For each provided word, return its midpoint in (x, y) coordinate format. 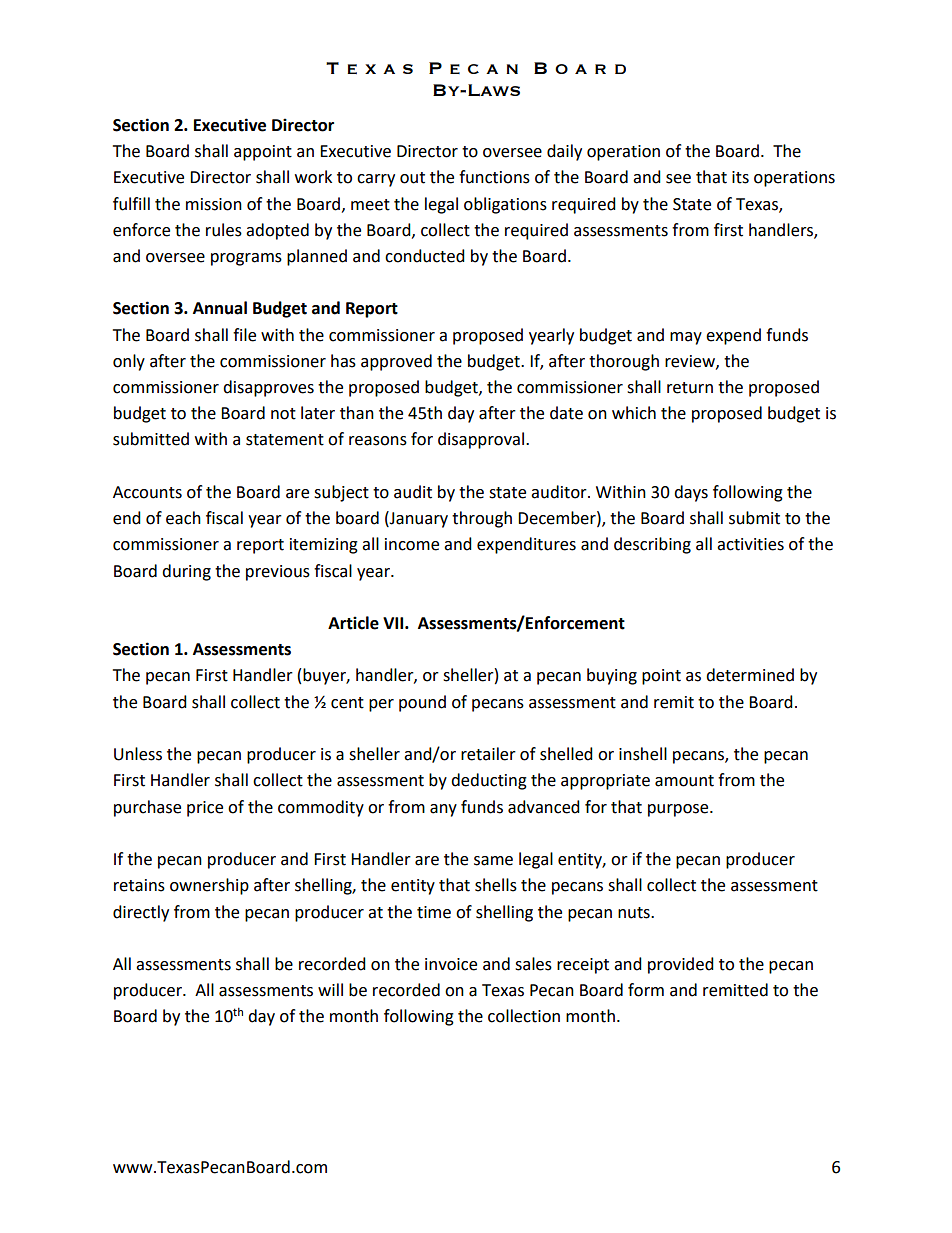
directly (141, 913)
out (412, 178)
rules (224, 230)
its (740, 177)
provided (681, 965)
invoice (451, 964)
